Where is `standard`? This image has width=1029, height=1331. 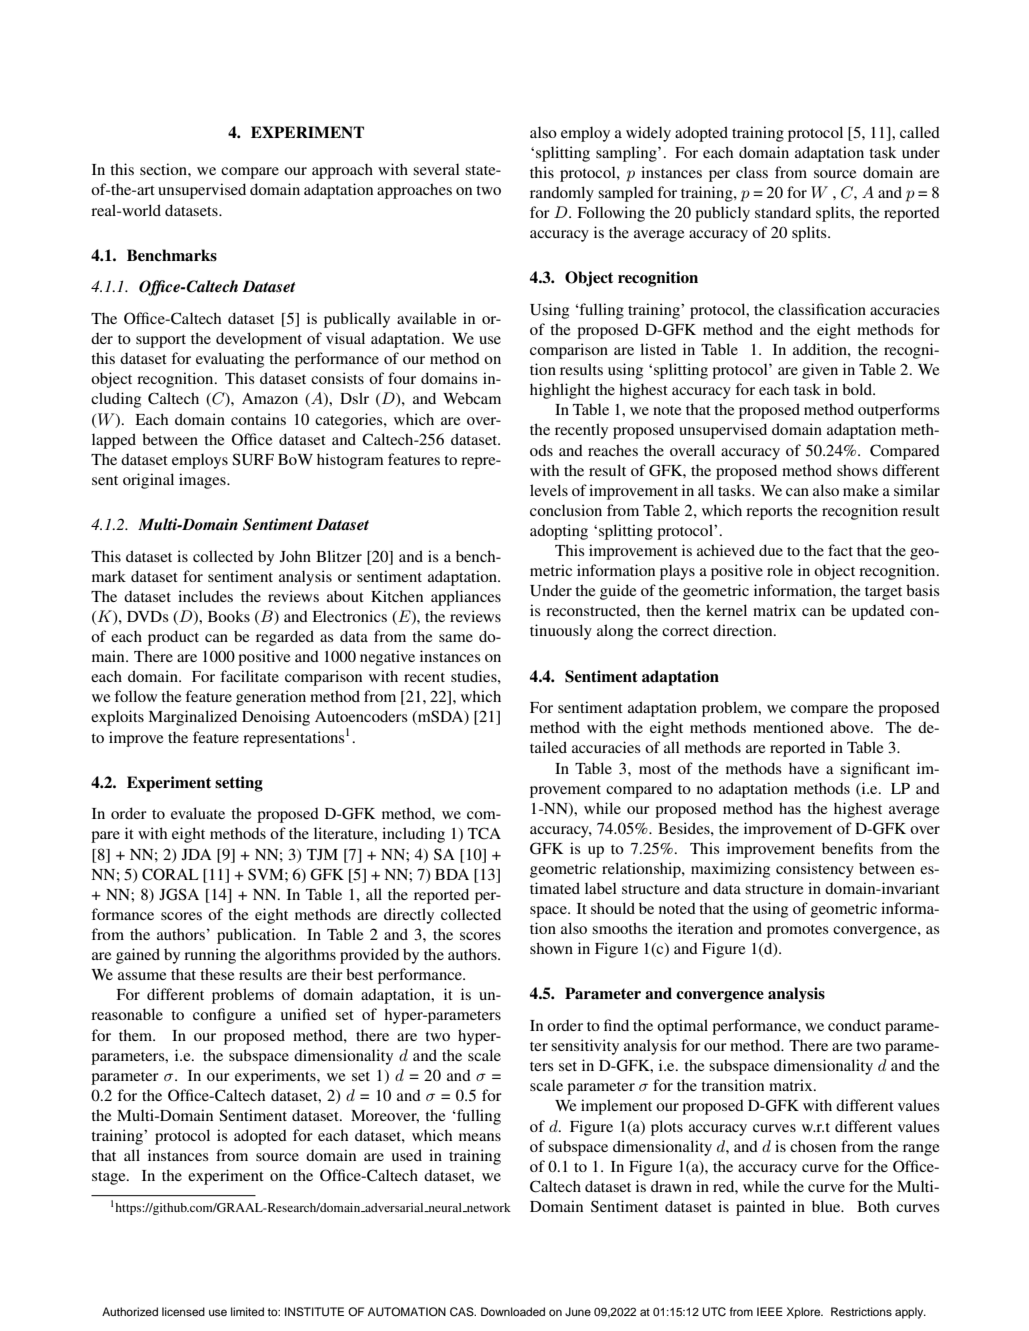
standard is located at coordinates (783, 212).
